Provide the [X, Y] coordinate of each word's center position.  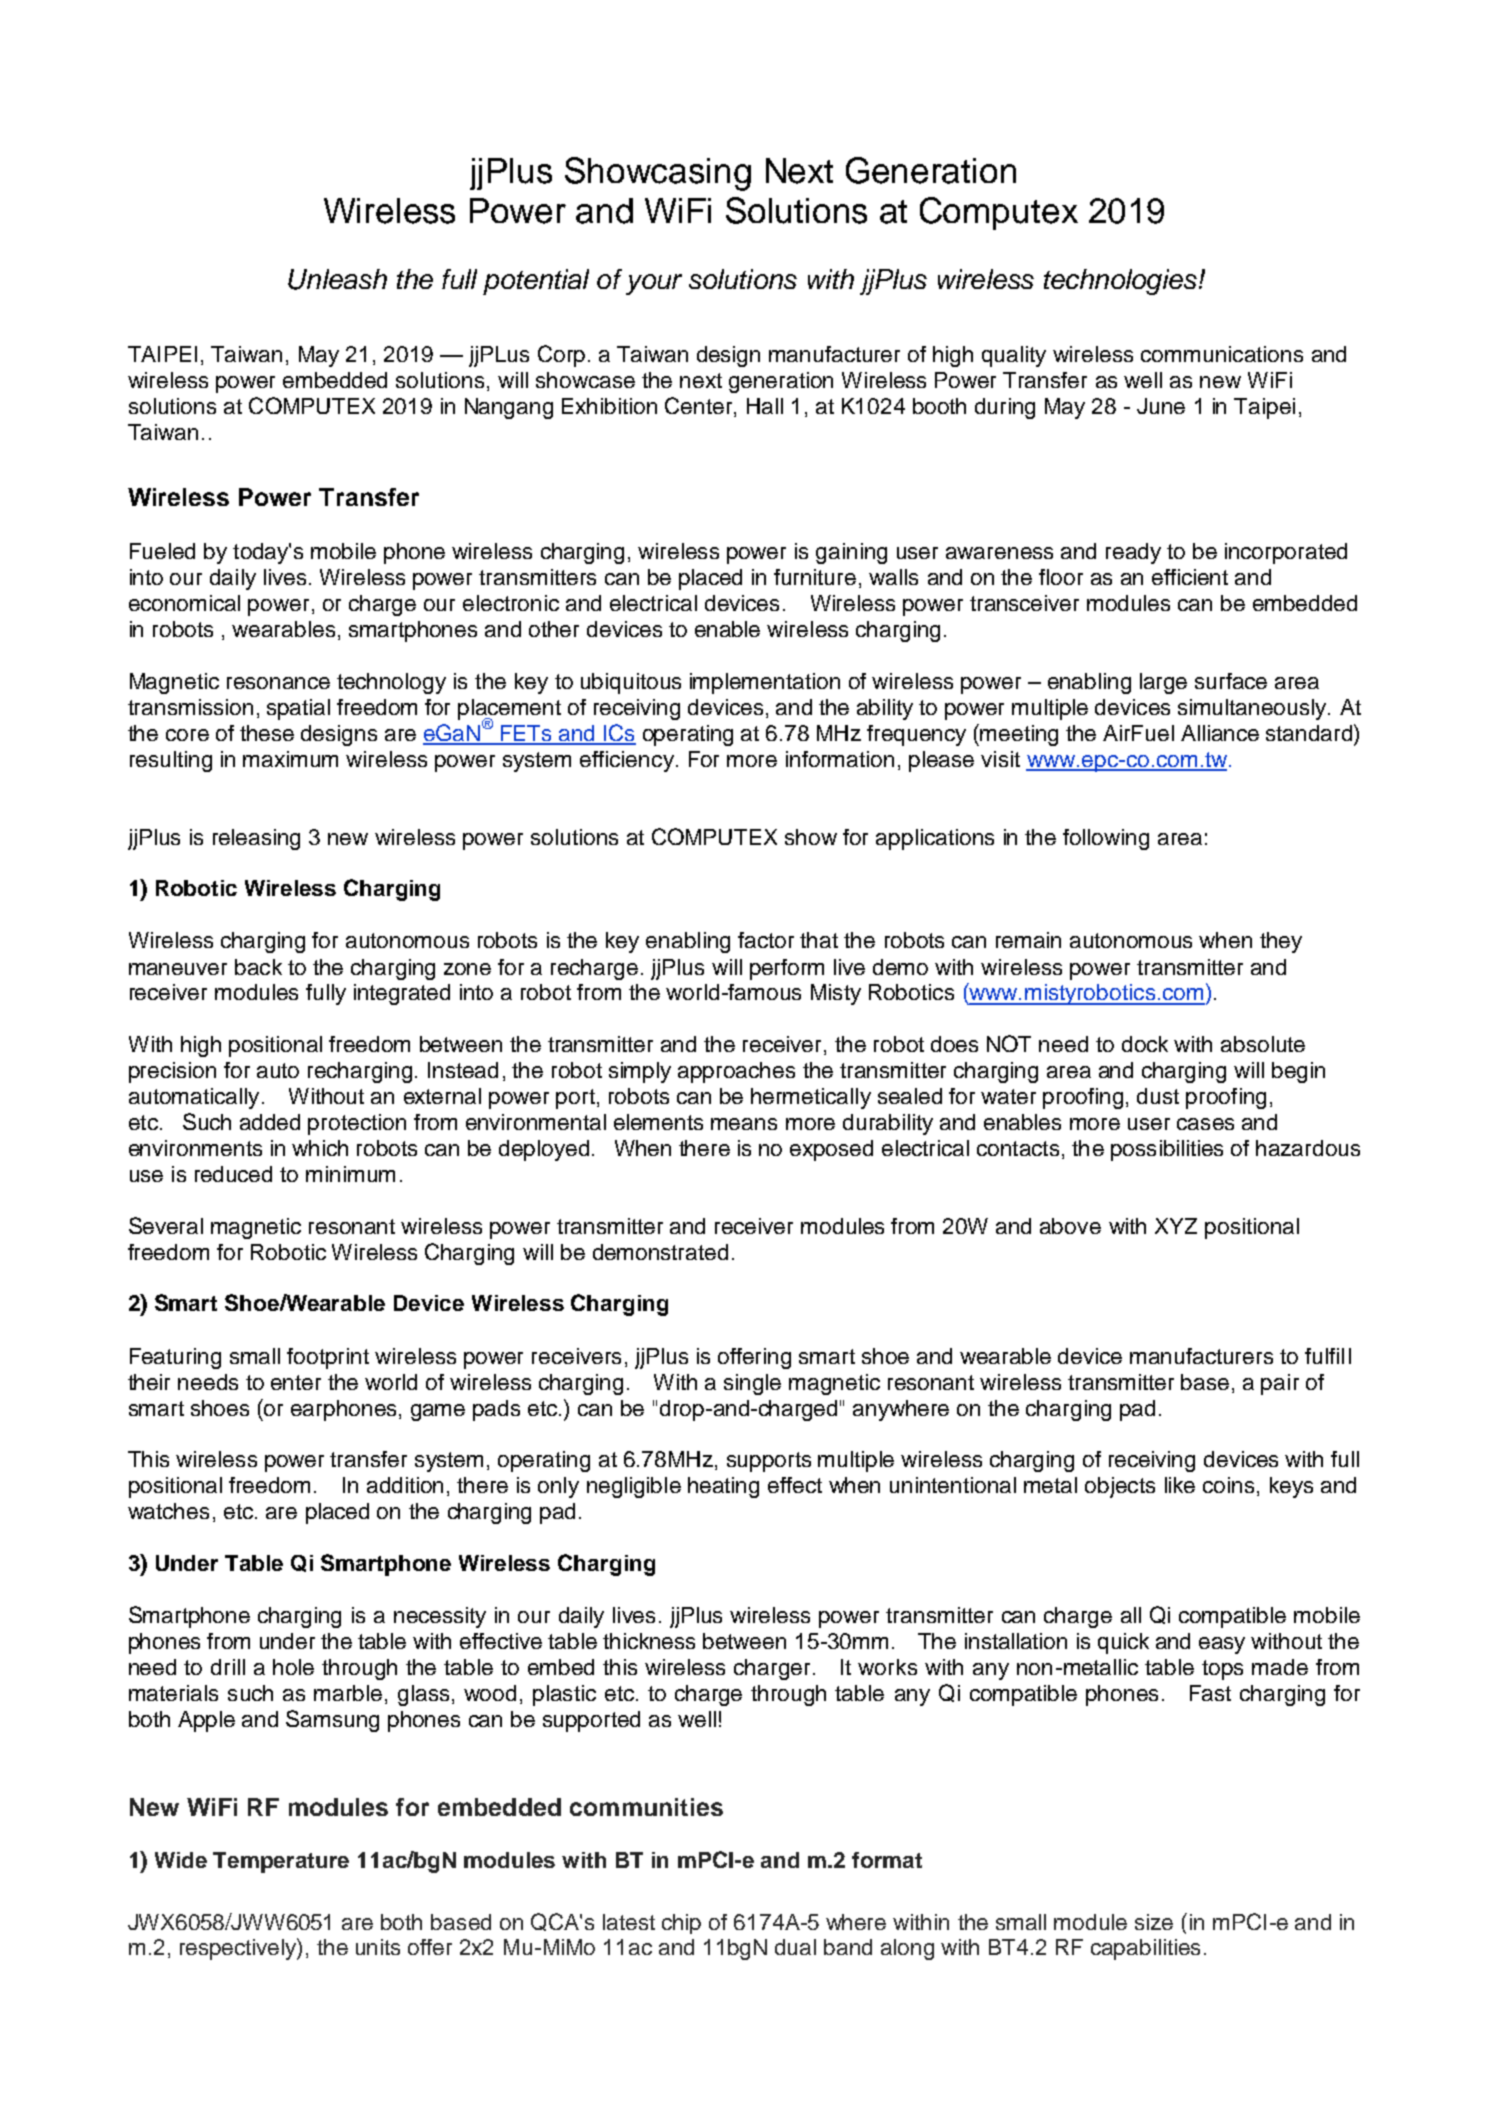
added [270, 1122]
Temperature [281, 1862]
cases [1205, 1124]
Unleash [337, 279]
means [744, 1124]
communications [1222, 354]
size [1154, 1922]
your [654, 284]
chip [681, 1924]
